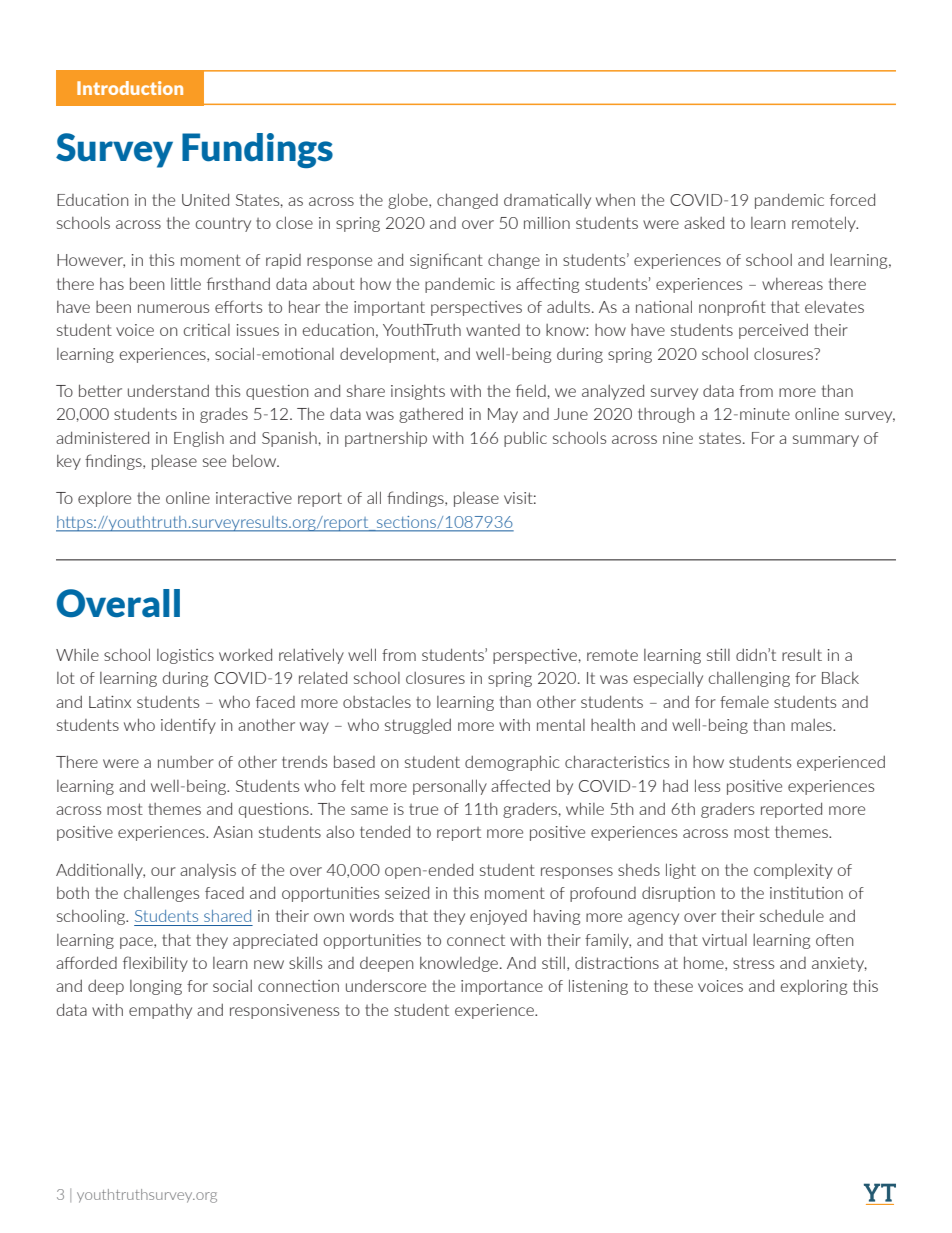 The height and width of the screenshot is (1233, 952). I want to click on forced, so click(852, 199).
